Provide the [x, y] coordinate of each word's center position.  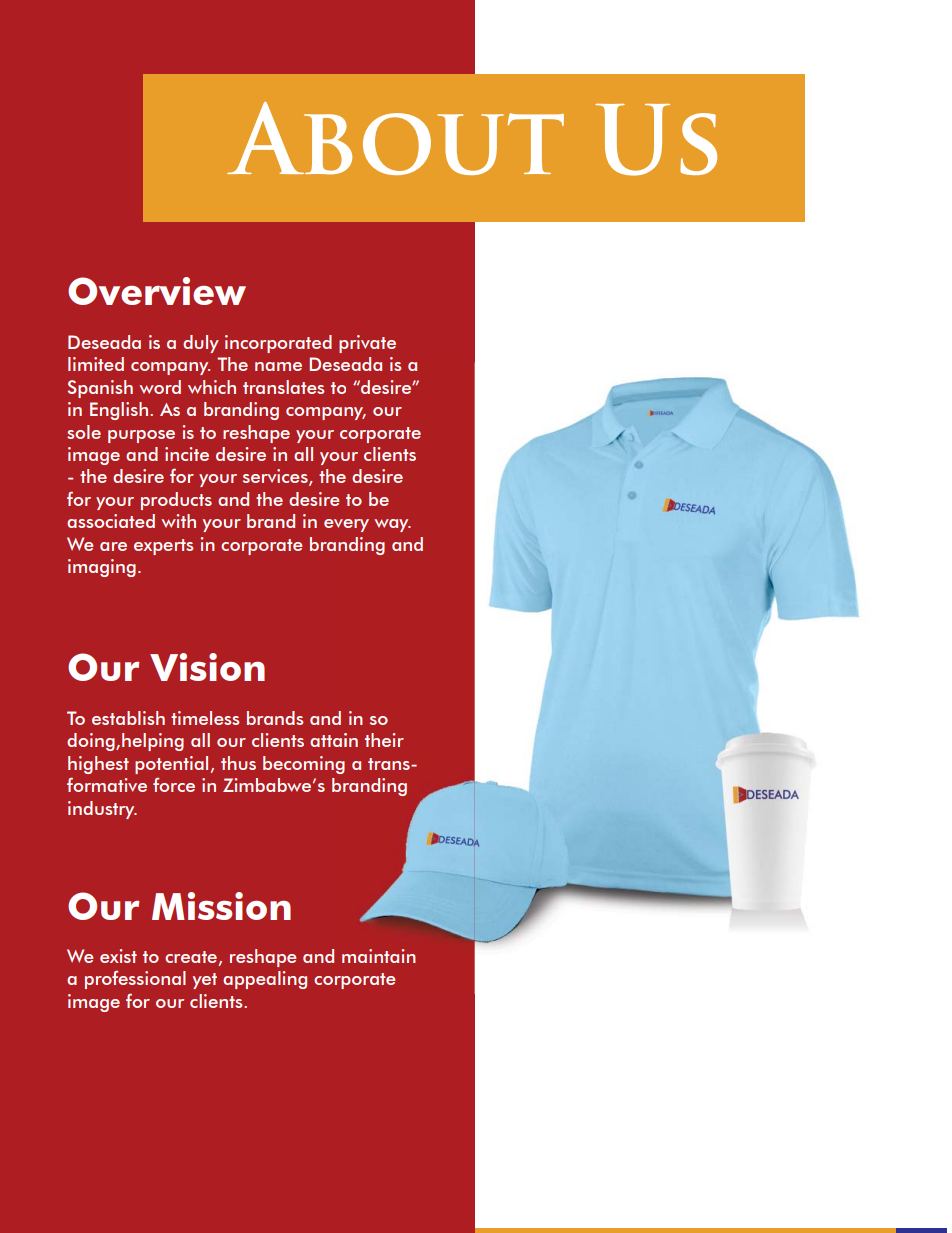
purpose [141, 436]
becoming [304, 765]
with [178, 521]
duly [201, 344]
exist [118, 956]
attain [334, 740]
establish [128, 718]
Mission [221, 906]
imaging [102, 568]
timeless [205, 718]
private [367, 344]
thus [238, 763]
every [346, 525]
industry [102, 810]
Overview [157, 291]
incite [187, 454]
